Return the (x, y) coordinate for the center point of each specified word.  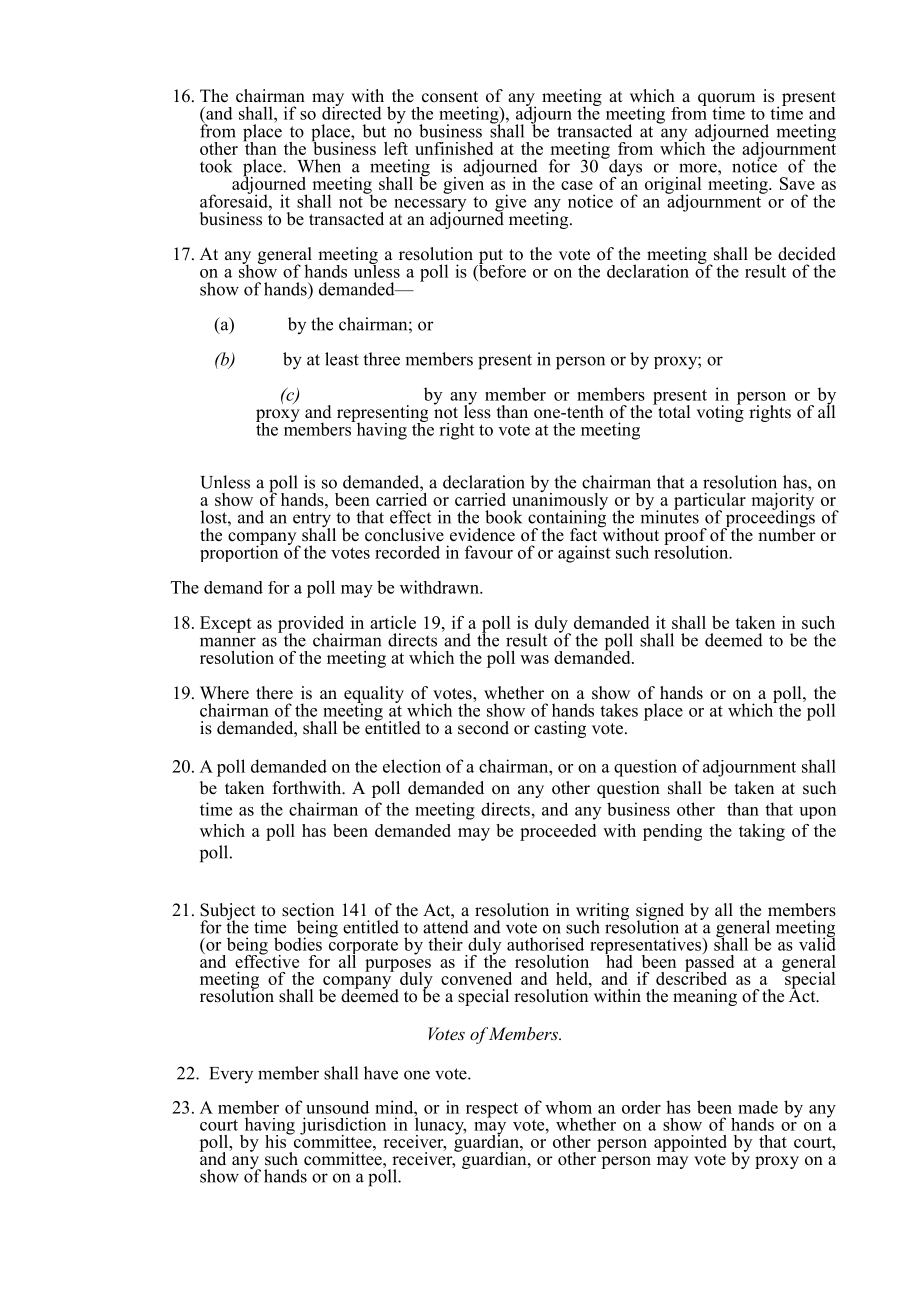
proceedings (769, 519)
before (501, 270)
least (342, 359)
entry (313, 521)
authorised (545, 944)
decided (807, 254)
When (319, 166)
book (503, 517)
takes (619, 710)
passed (709, 963)
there (274, 693)
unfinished (454, 148)
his (277, 1140)
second (483, 728)
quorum (726, 101)
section (308, 910)
